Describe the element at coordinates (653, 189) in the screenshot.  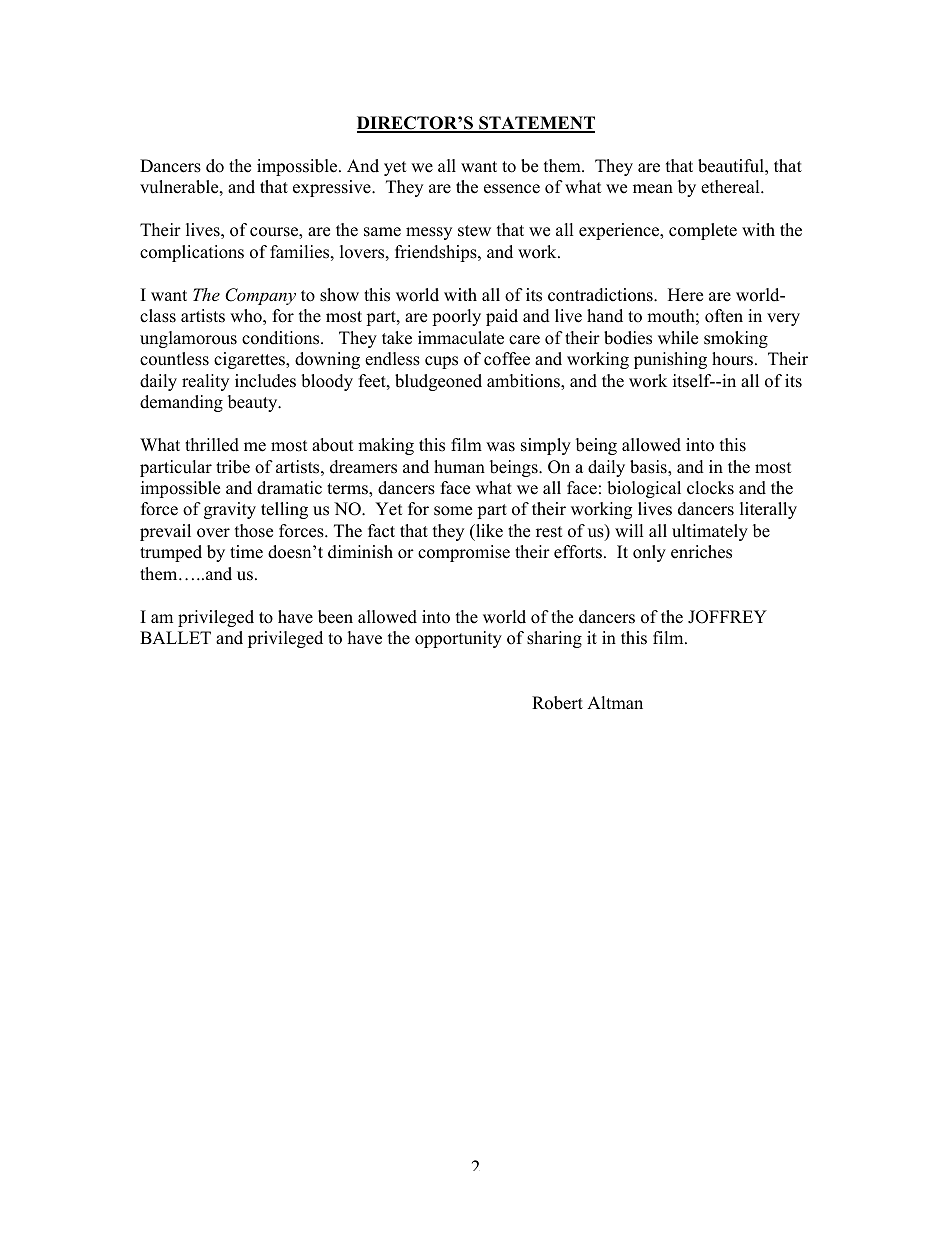
I see `mean` at that location.
